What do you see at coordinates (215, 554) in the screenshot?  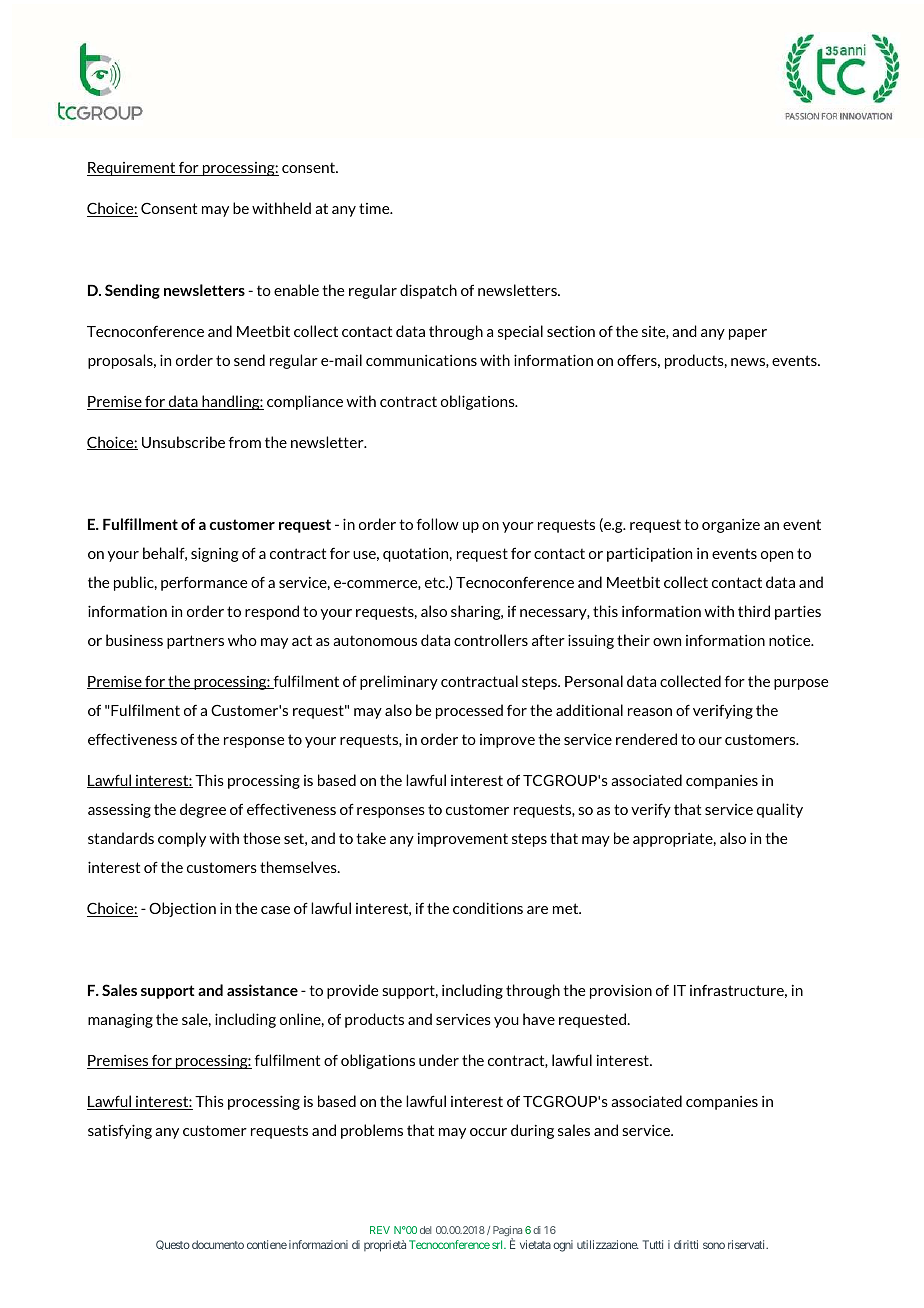 I see `signing` at bounding box center [215, 554].
